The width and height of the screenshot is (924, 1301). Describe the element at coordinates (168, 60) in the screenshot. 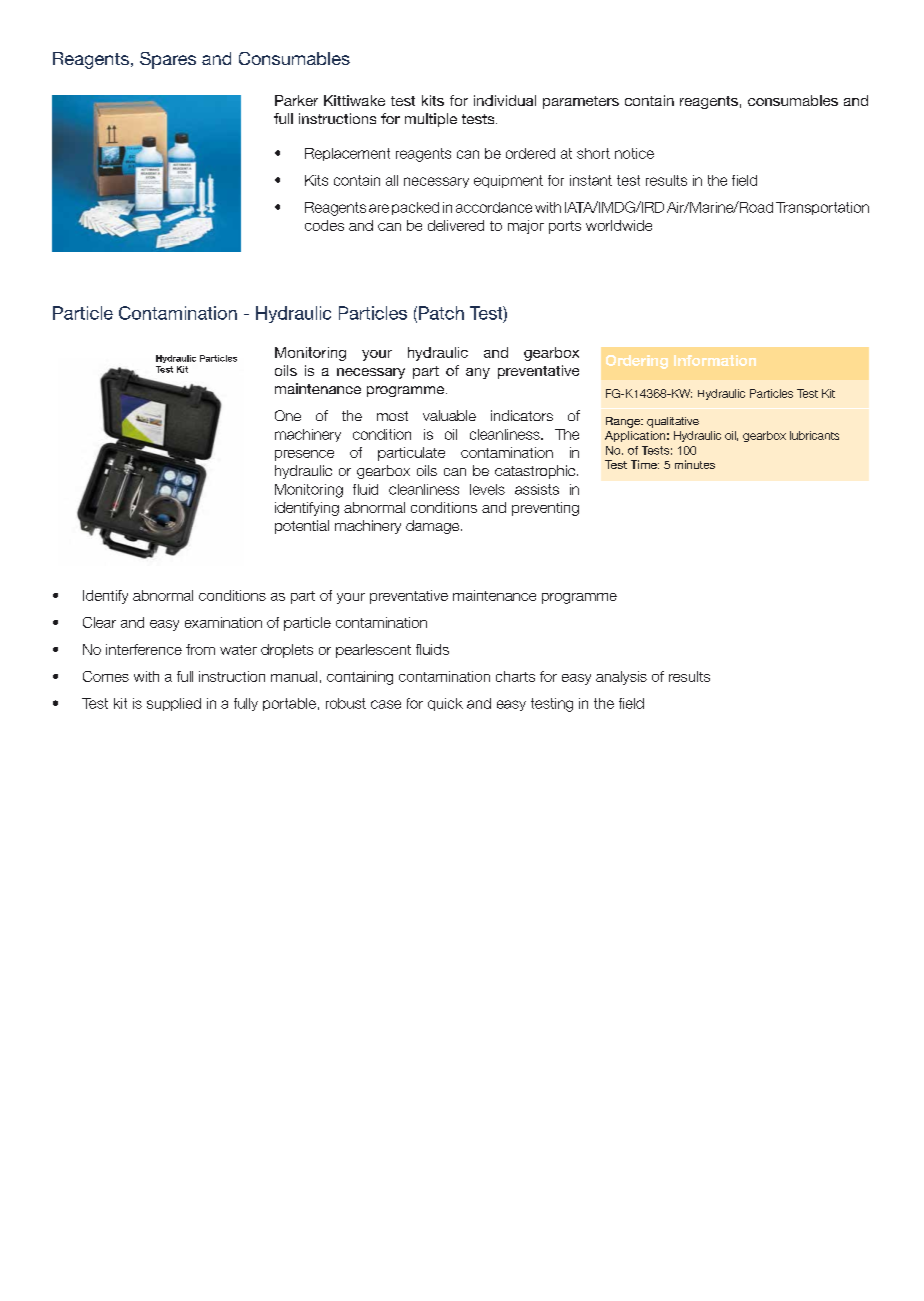

I see `Spares` at that location.
